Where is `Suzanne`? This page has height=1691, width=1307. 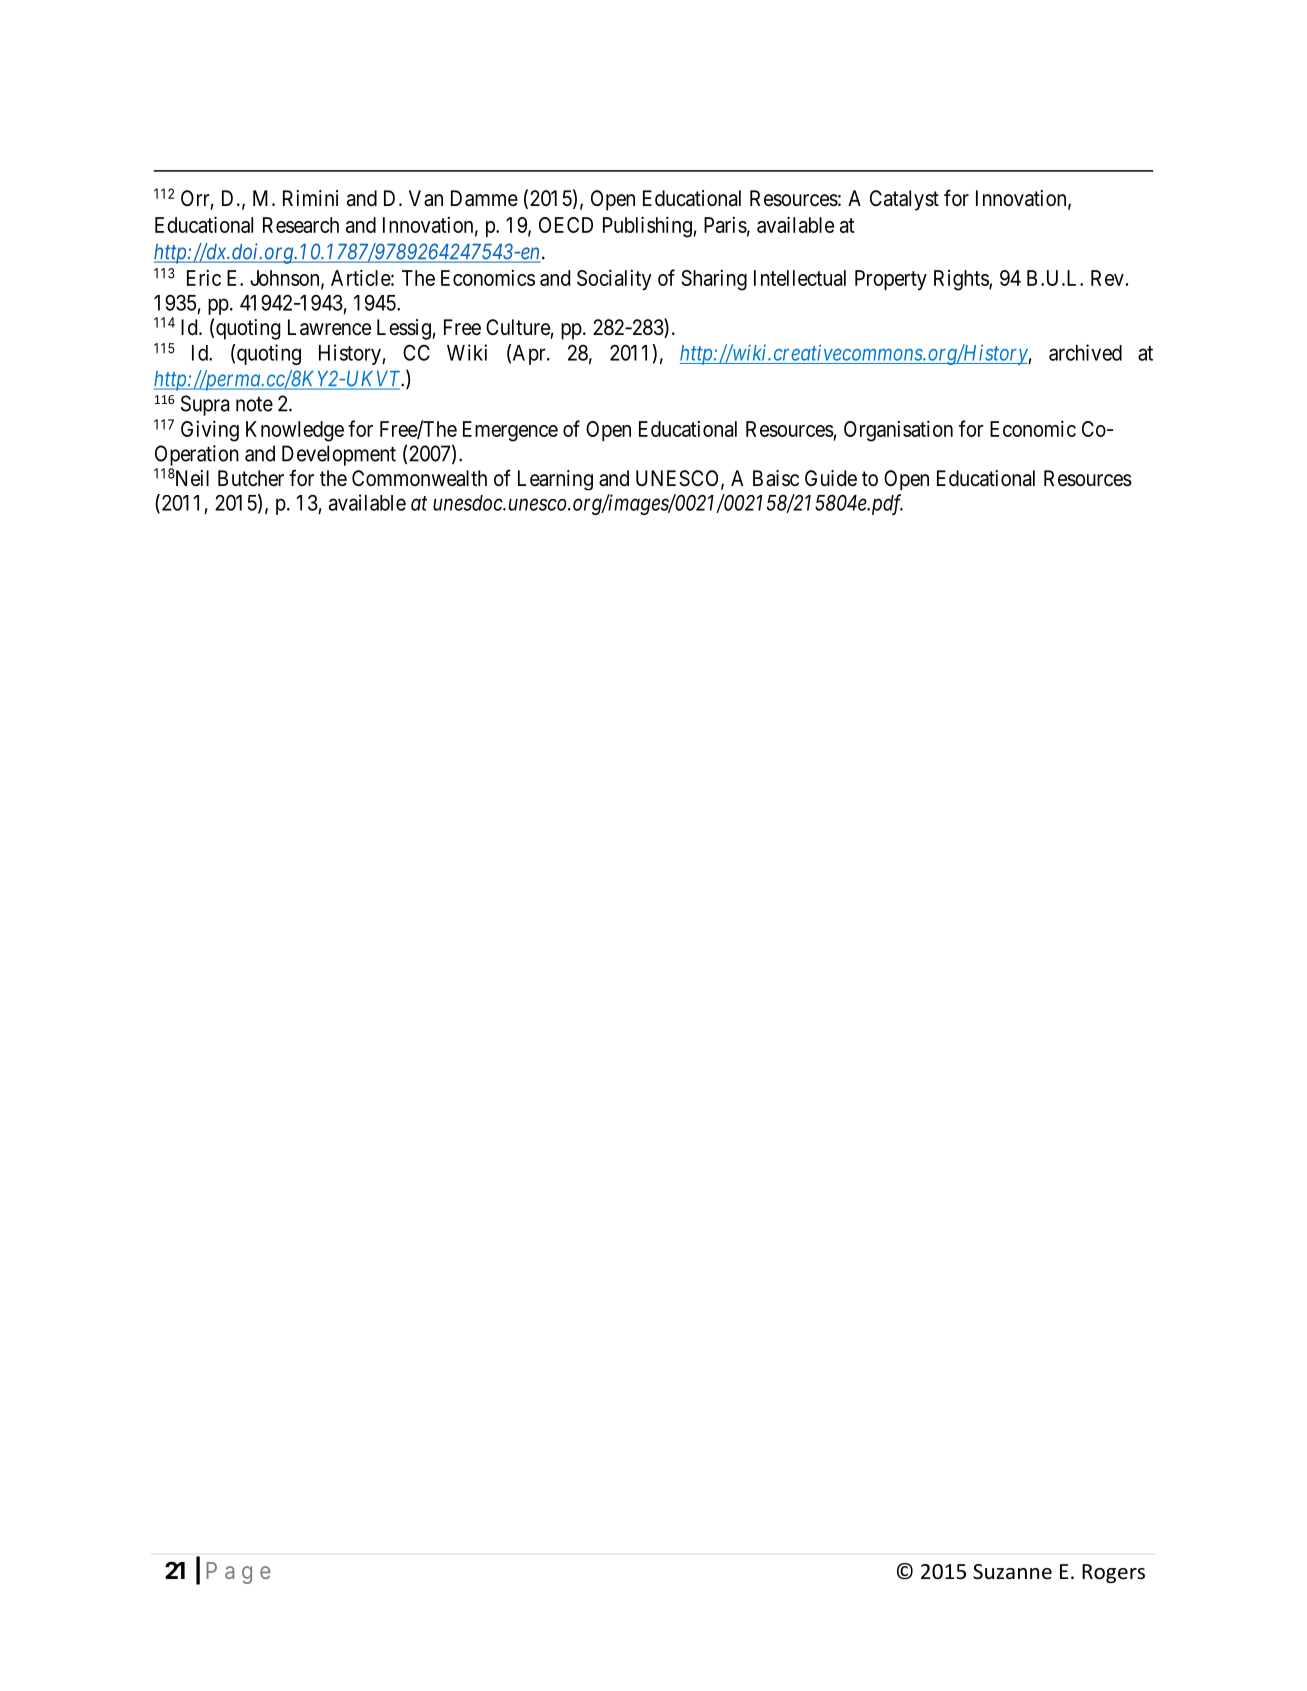 Suzanne is located at coordinates (1012, 1572).
